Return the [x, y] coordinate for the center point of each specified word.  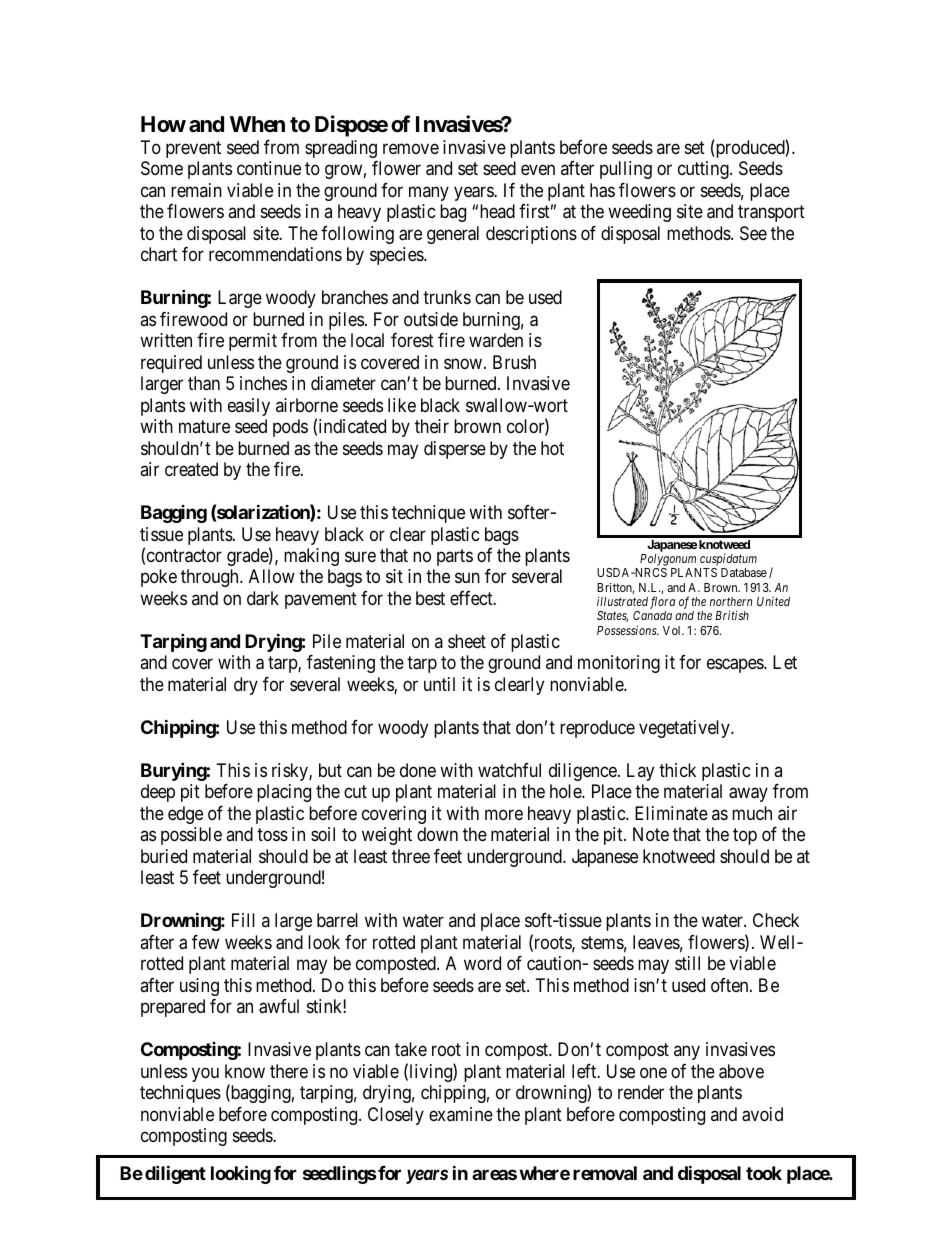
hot [552, 448]
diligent [175, 1175]
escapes [736, 666]
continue [269, 168]
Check [776, 920]
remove [411, 148]
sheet [467, 641]
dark [263, 598]
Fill [243, 920]
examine [461, 1114]
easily [249, 407]
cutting [704, 170]
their [432, 426]
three [411, 856]
